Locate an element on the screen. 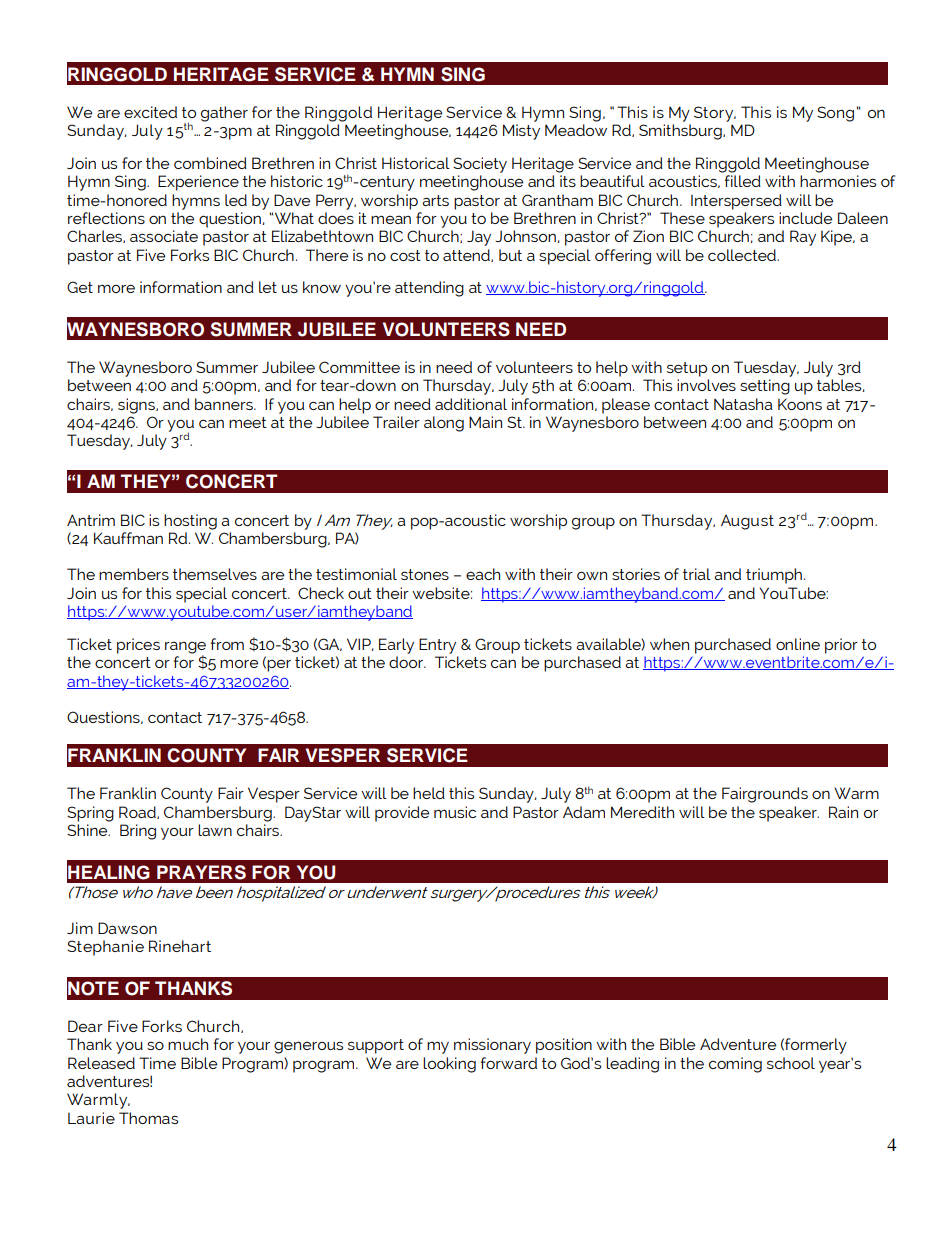 The height and width of the screenshot is (1233, 952). looking is located at coordinates (449, 1065).
